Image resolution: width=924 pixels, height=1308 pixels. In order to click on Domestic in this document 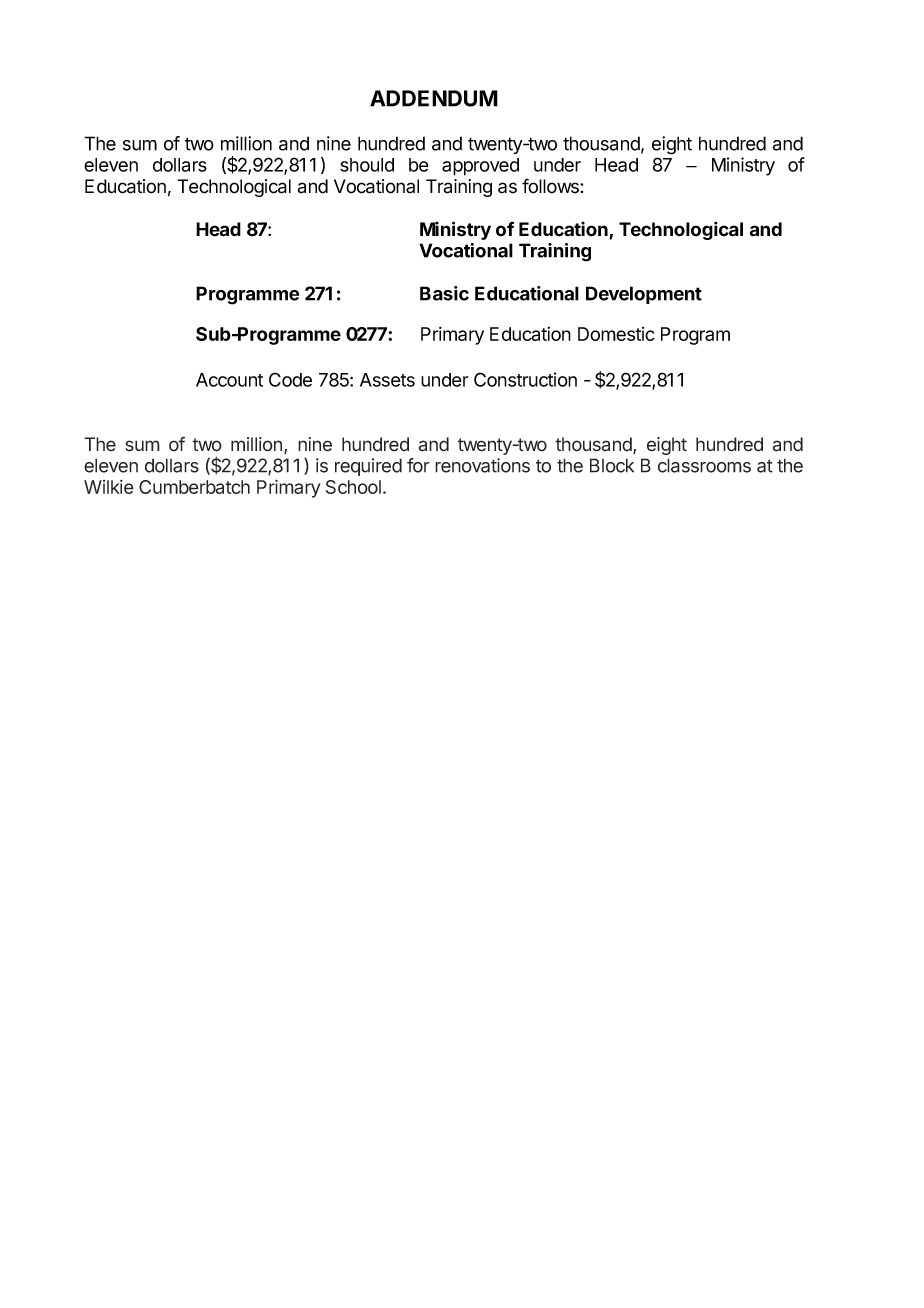, I will do `click(616, 334)`.
